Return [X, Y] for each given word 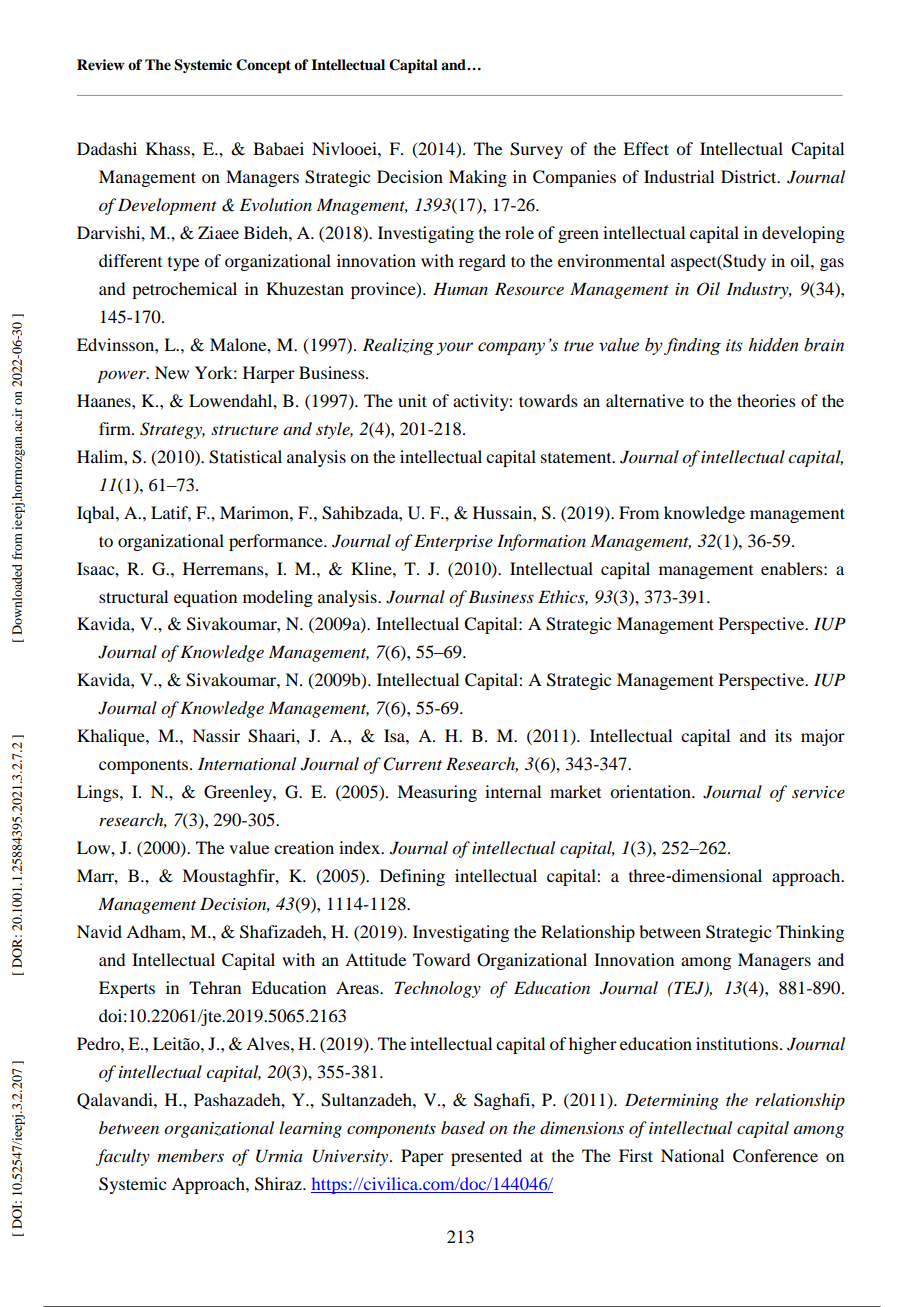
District [750, 176]
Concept [263, 66]
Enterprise [453, 542]
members [190, 1155]
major [823, 737]
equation [205, 598]
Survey [536, 150]
